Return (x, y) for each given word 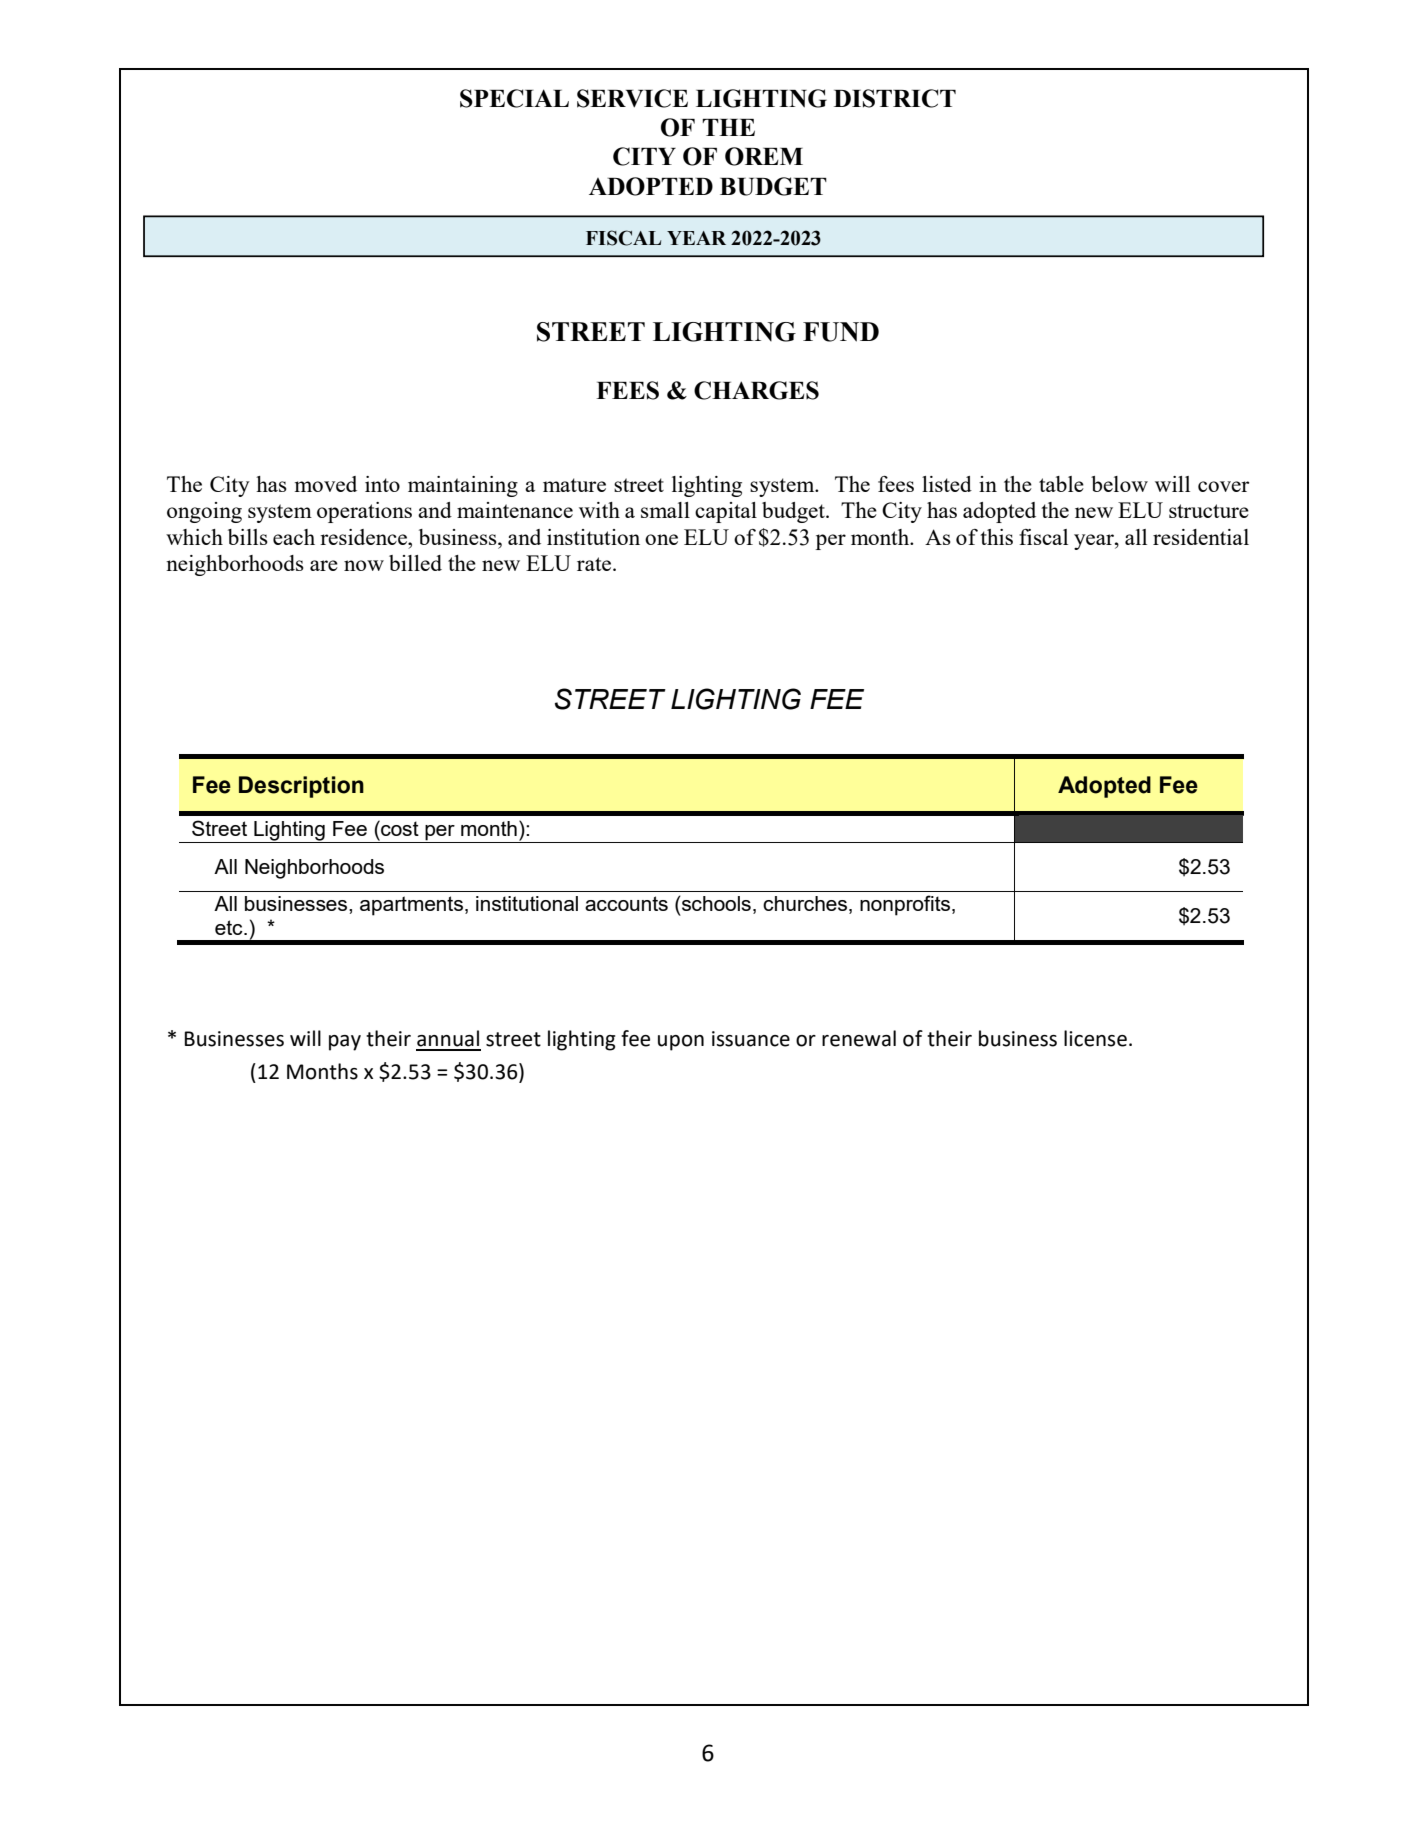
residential (1201, 537)
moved (326, 484)
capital (726, 512)
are (324, 565)
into (382, 484)
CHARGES (756, 390)
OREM (764, 156)
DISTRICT (895, 98)
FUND (841, 332)
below (1119, 484)
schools (715, 903)
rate (594, 564)
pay (345, 1043)
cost (399, 828)
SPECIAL (514, 98)
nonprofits (905, 905)
